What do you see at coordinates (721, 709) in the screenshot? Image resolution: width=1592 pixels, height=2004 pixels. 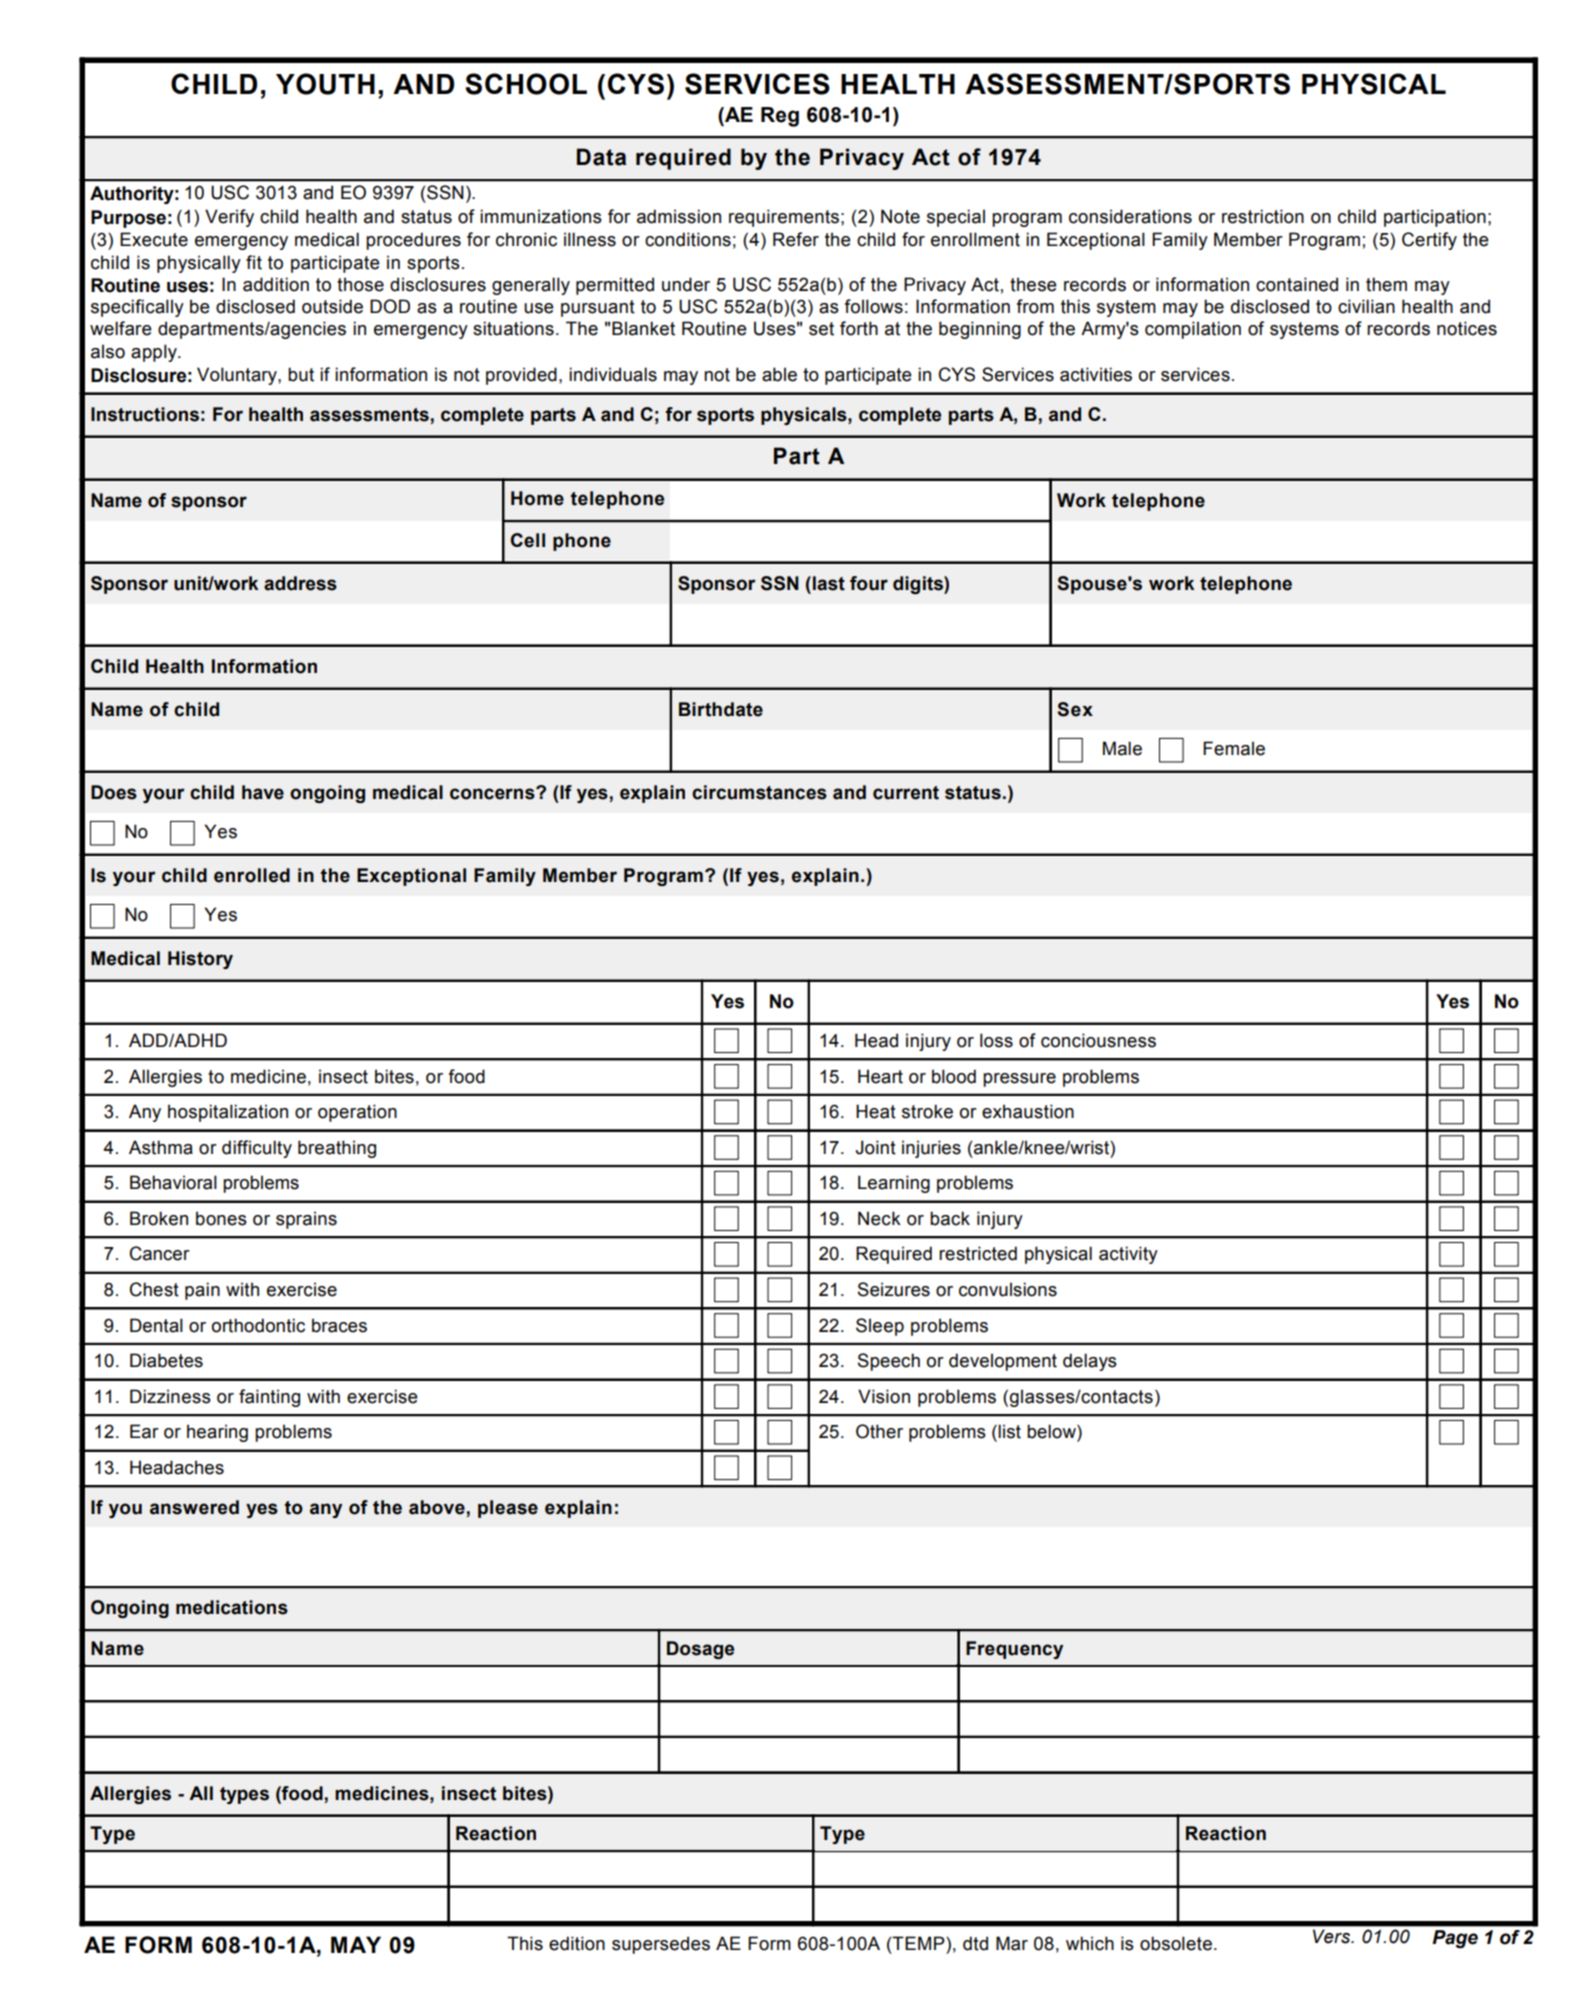 I see `Birthdate` at bounding box center [721, 709].
